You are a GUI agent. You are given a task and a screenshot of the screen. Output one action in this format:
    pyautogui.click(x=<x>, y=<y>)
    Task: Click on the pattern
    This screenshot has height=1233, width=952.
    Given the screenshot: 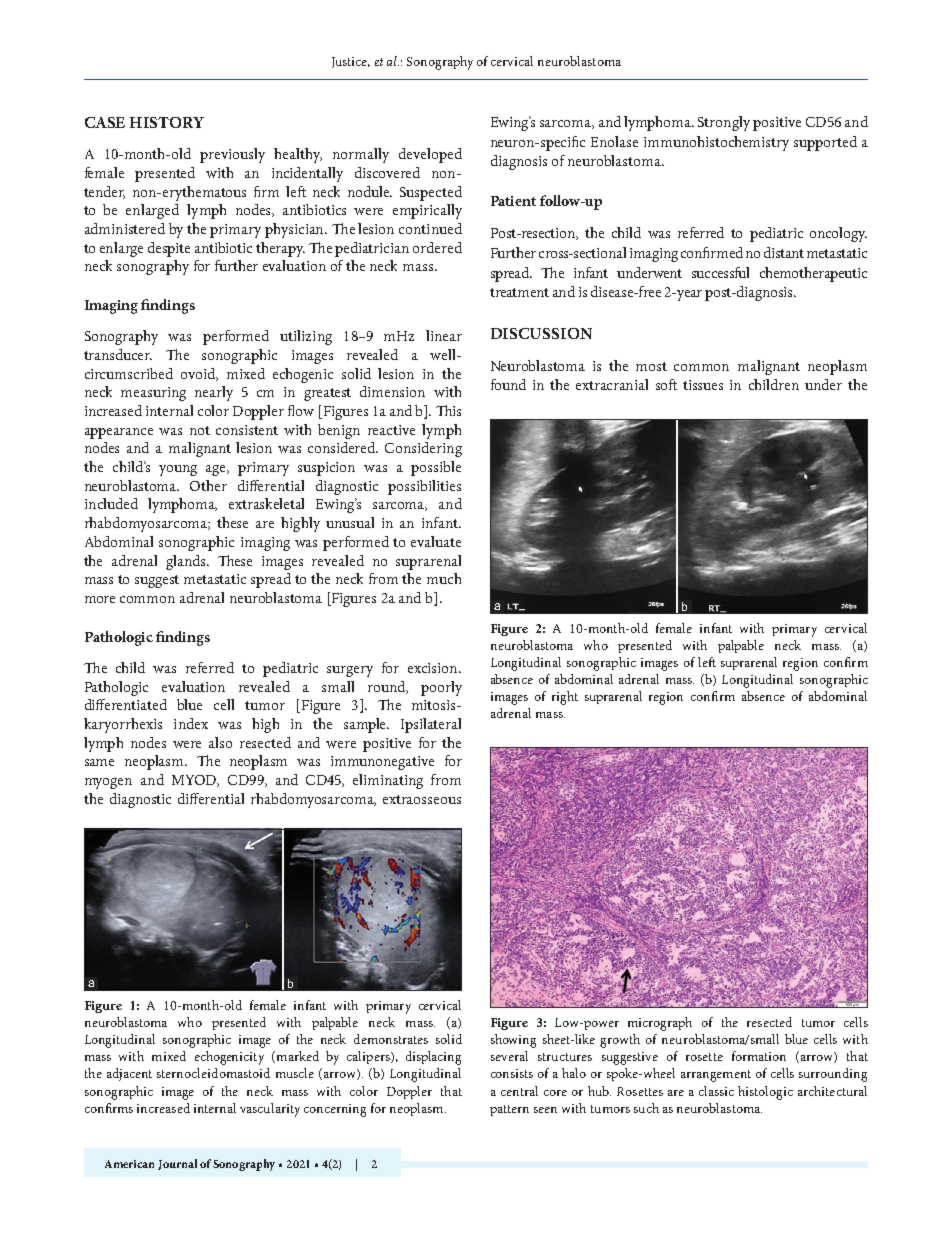 What is the action you would take?
    pyautogui.click(x=509, y=1110)
